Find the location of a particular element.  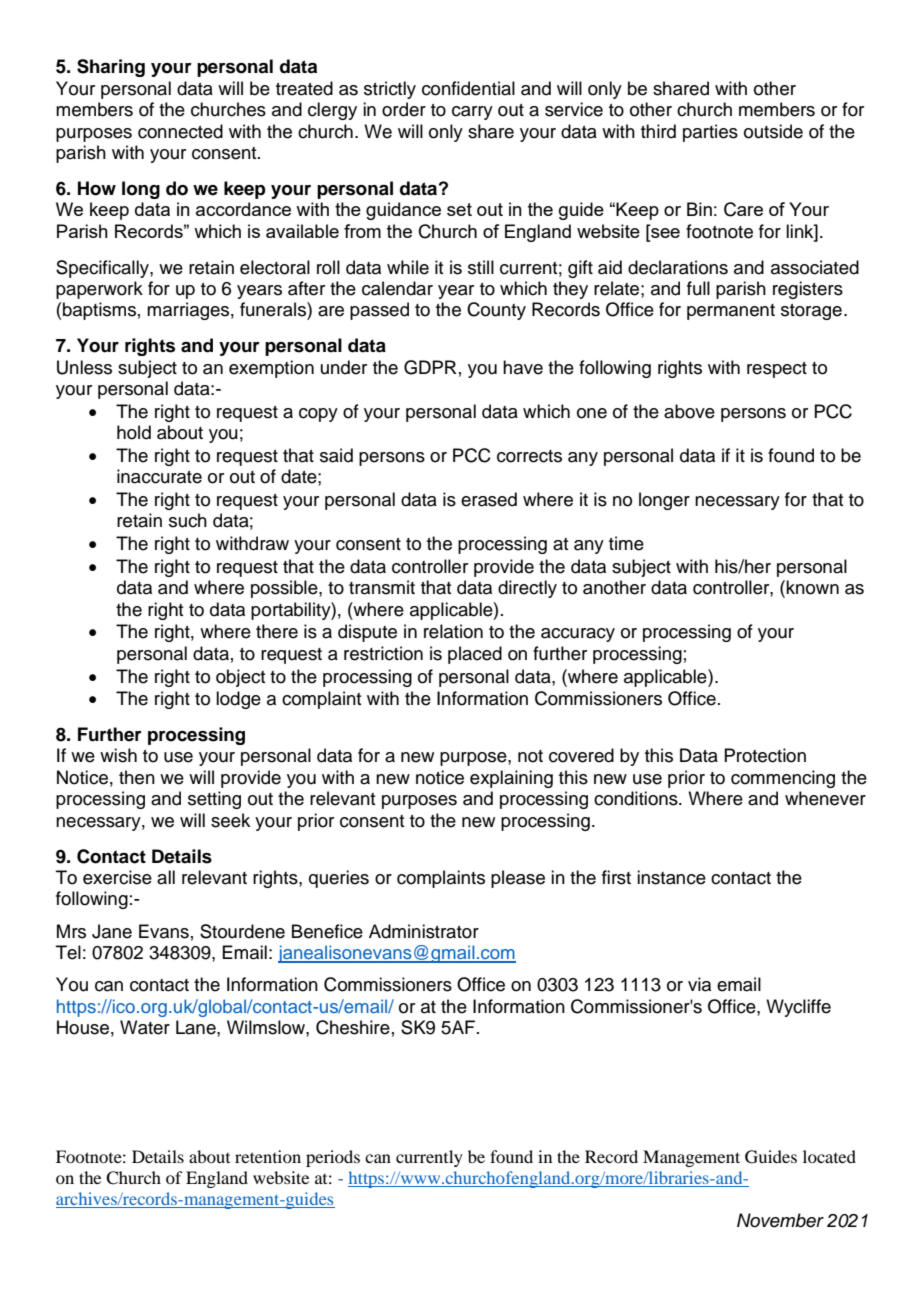

known is located at coordinates (812, 587).
